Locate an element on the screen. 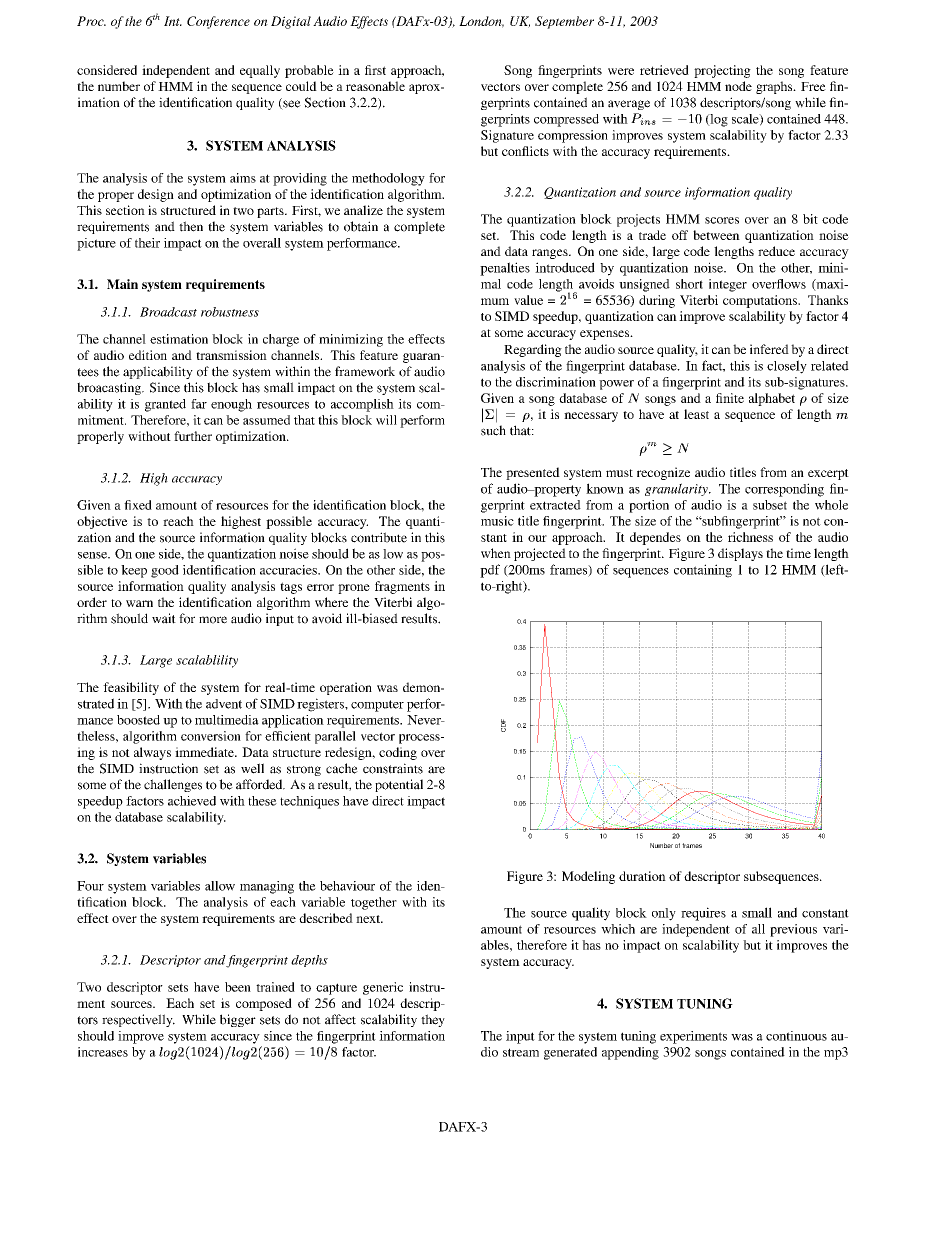  good is located at coordinates (165, 571).
